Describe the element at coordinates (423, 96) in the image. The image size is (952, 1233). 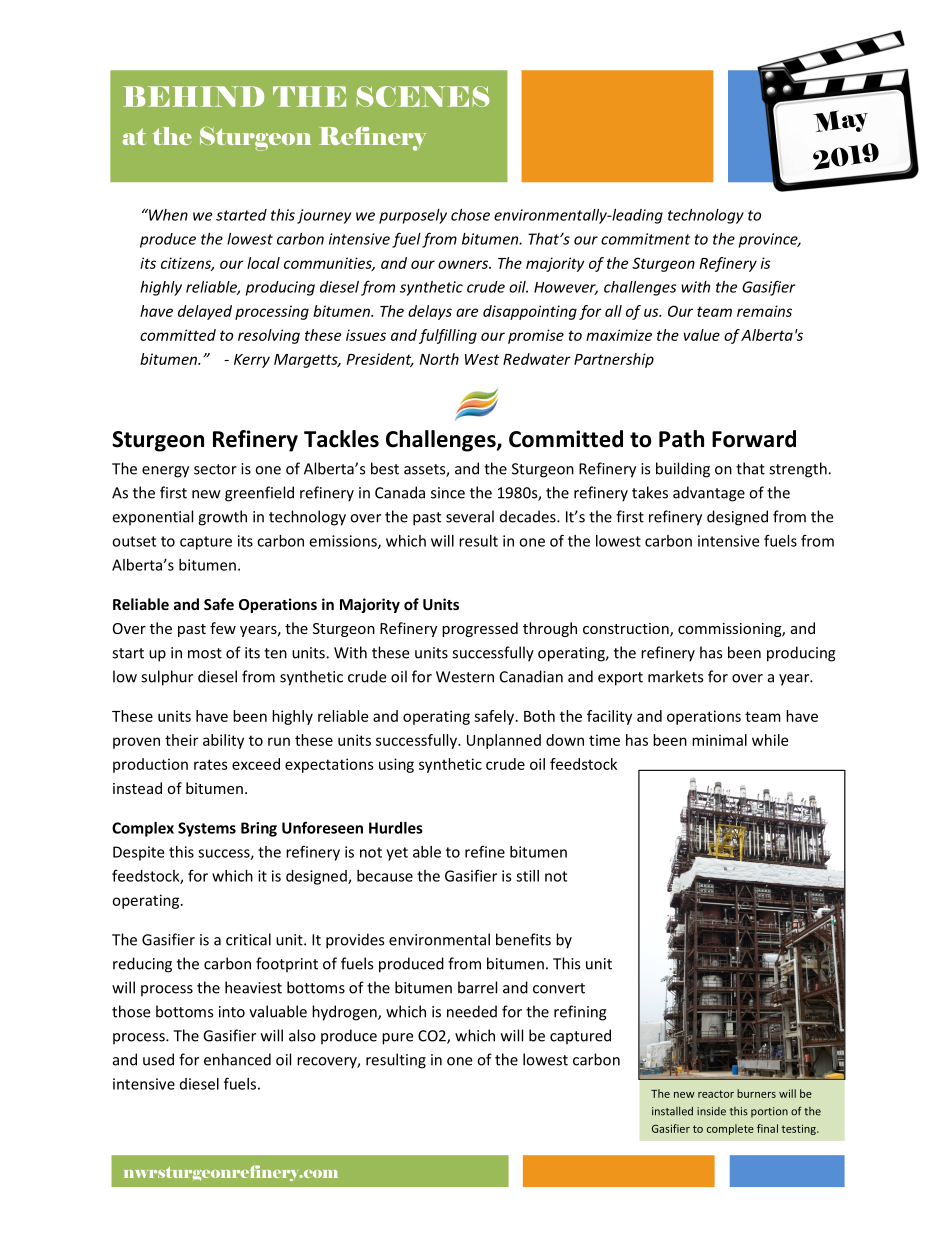
I see `SCENES` at that location.
